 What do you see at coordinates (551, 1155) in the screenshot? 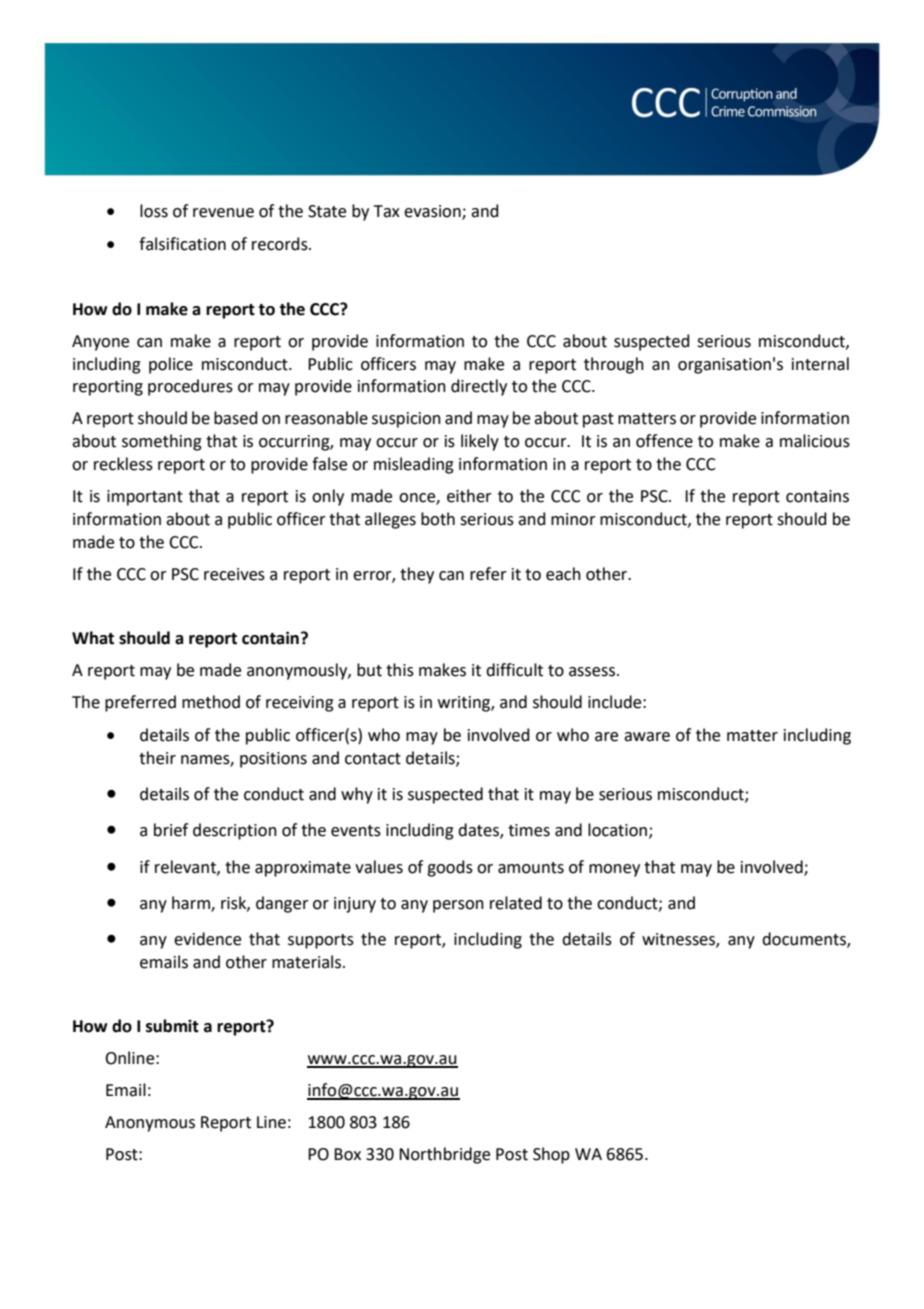
I see `Shop` at bounding box center [551, 1155].
